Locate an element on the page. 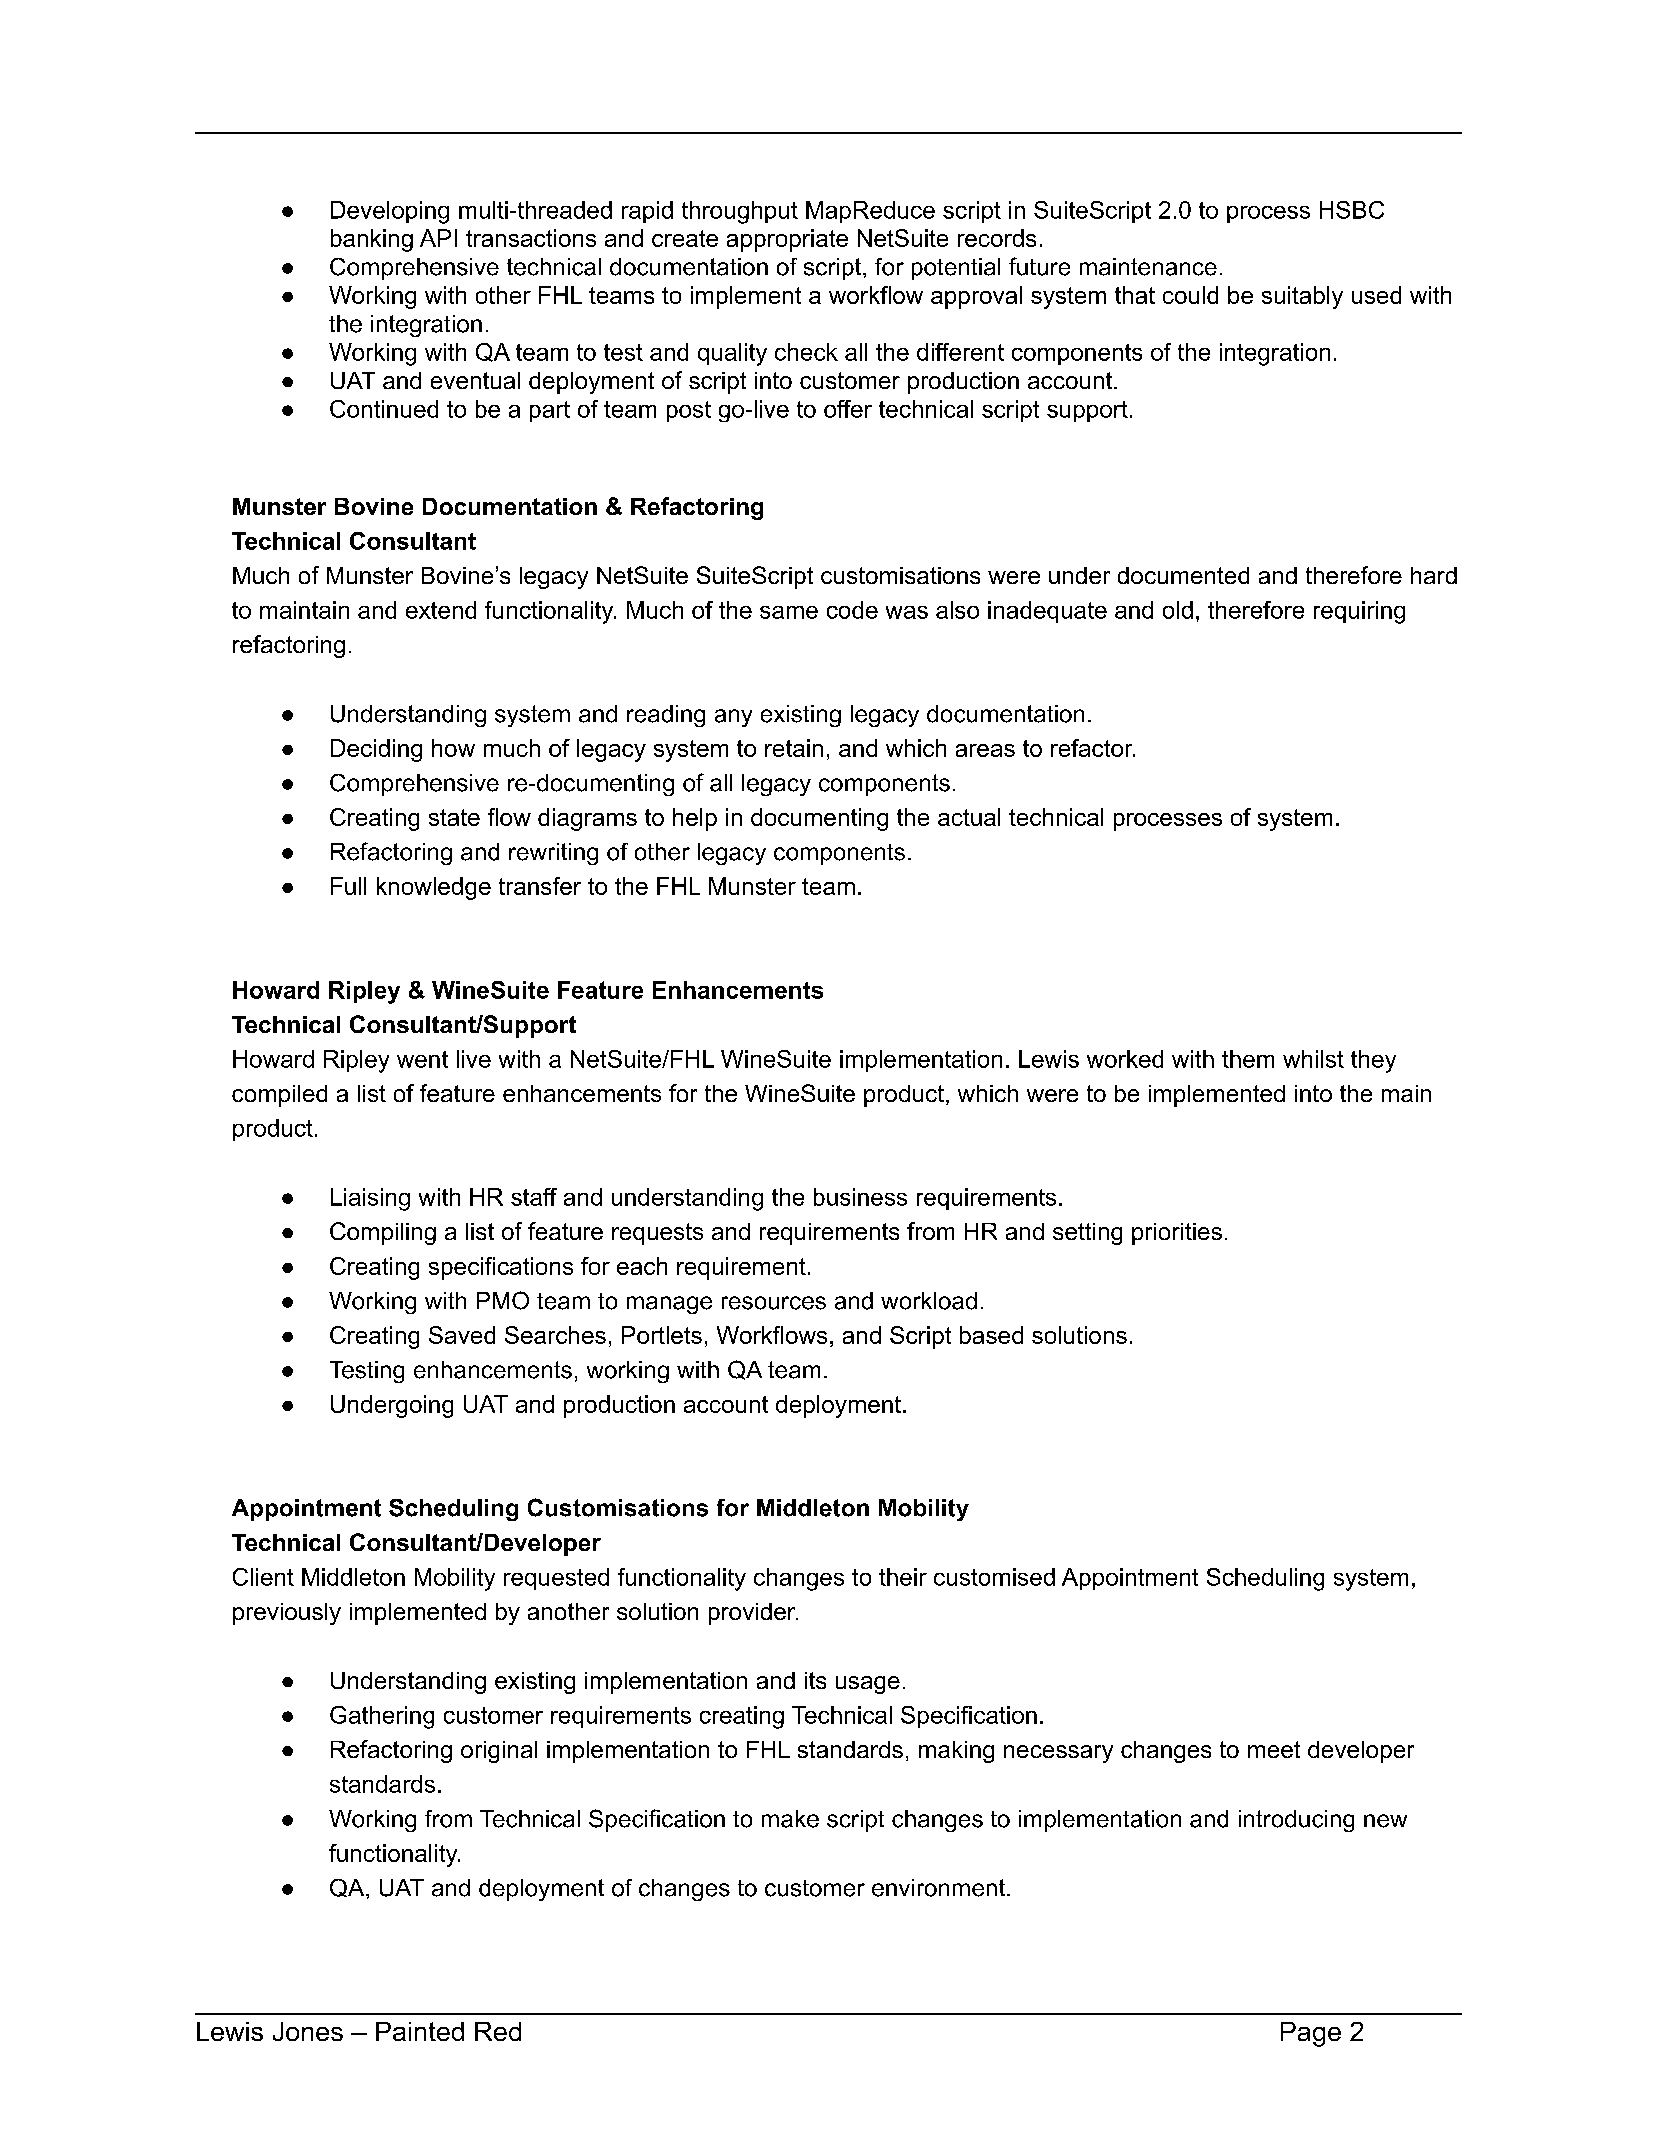  business is located at coordinates (860, 1197).
